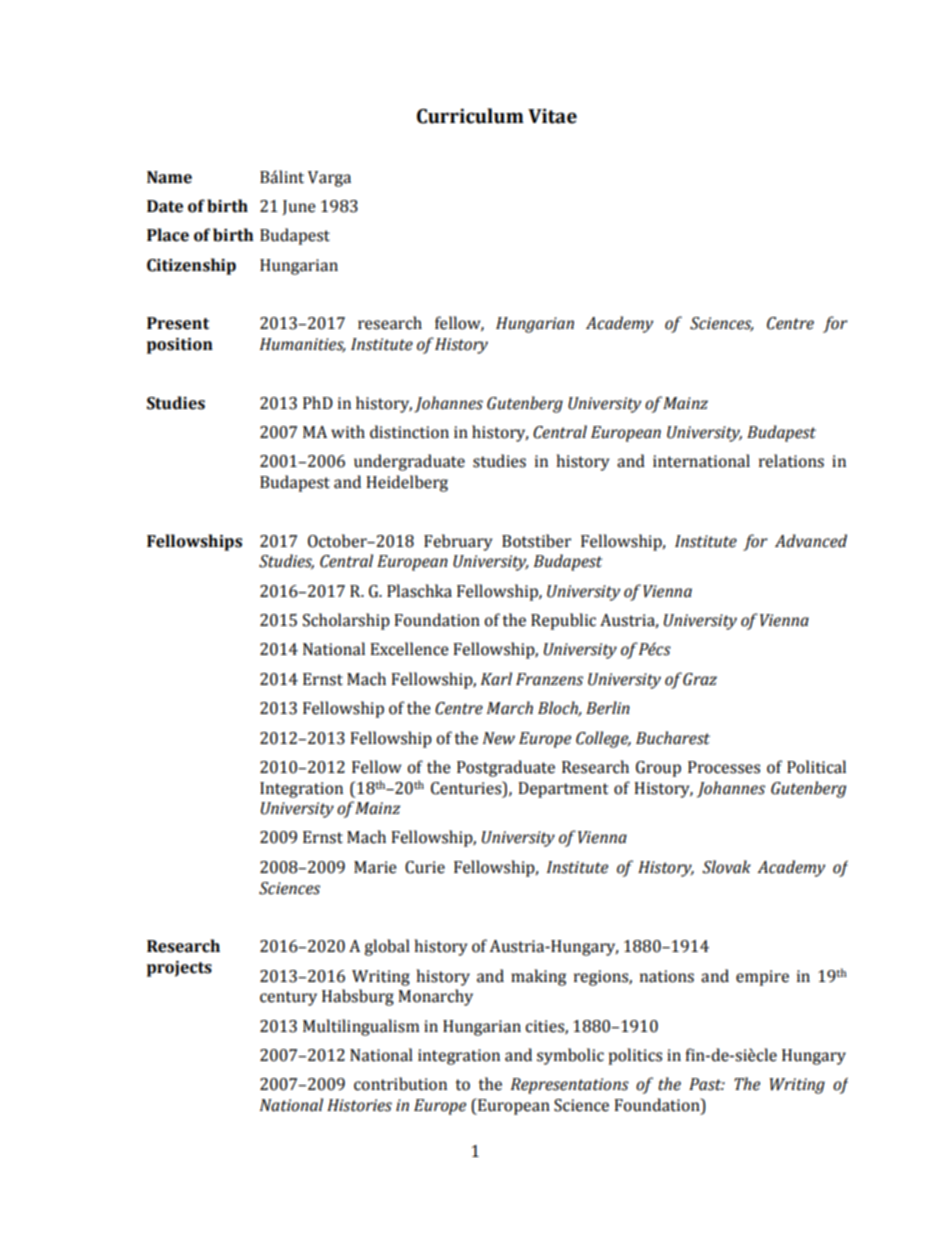 The height and width of the image is (1233, 952). What do you see at coordinates (346, 621) in the image?
I see `Scholarship` at bounding box center [346, 621].
